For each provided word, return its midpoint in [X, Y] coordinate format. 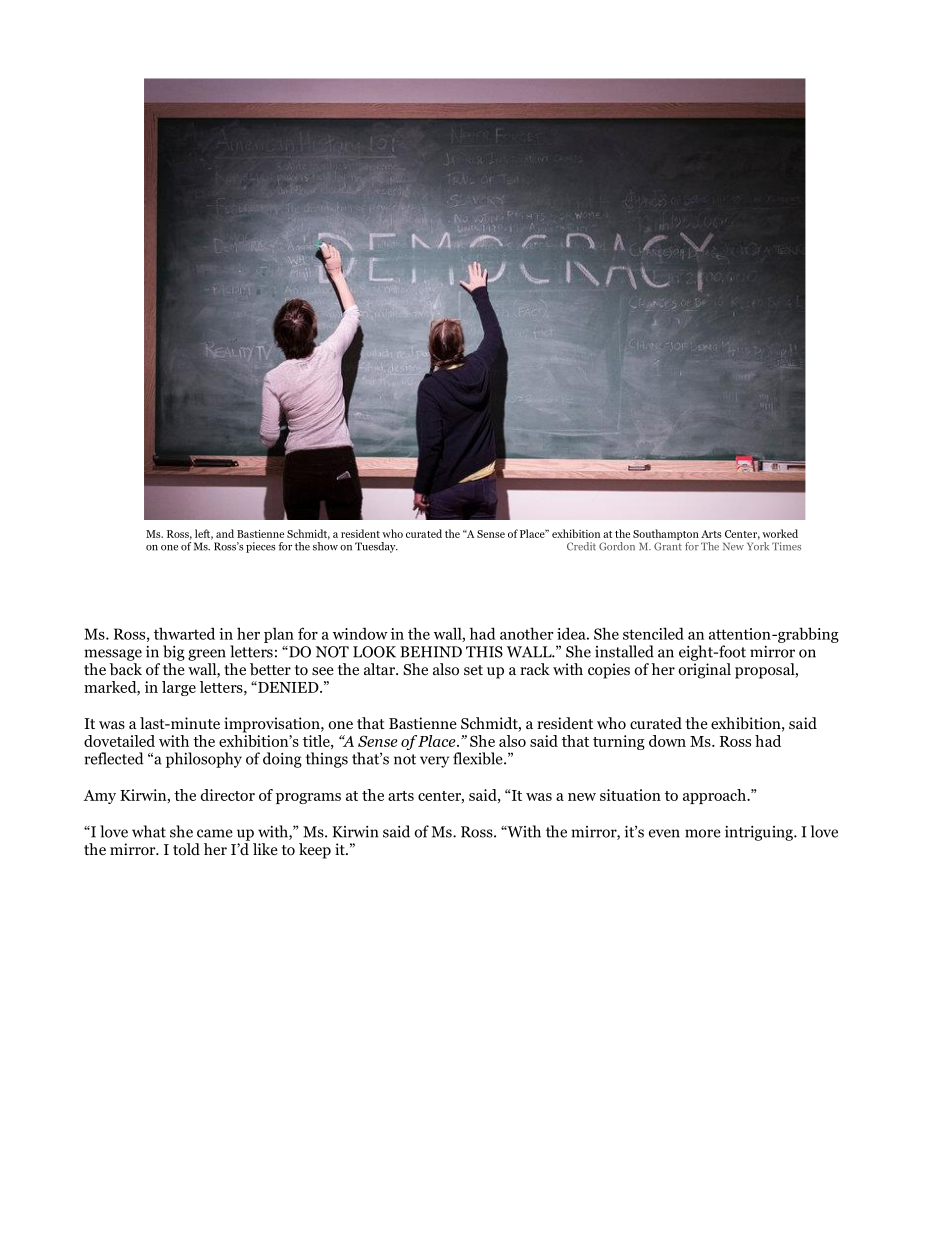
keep [315, 851]
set [473, 670]
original [704, 671]
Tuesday [376, 547]
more [703, 833]
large [179, 688]
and [225, 533]
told [186, 849]
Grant [668, 546]
